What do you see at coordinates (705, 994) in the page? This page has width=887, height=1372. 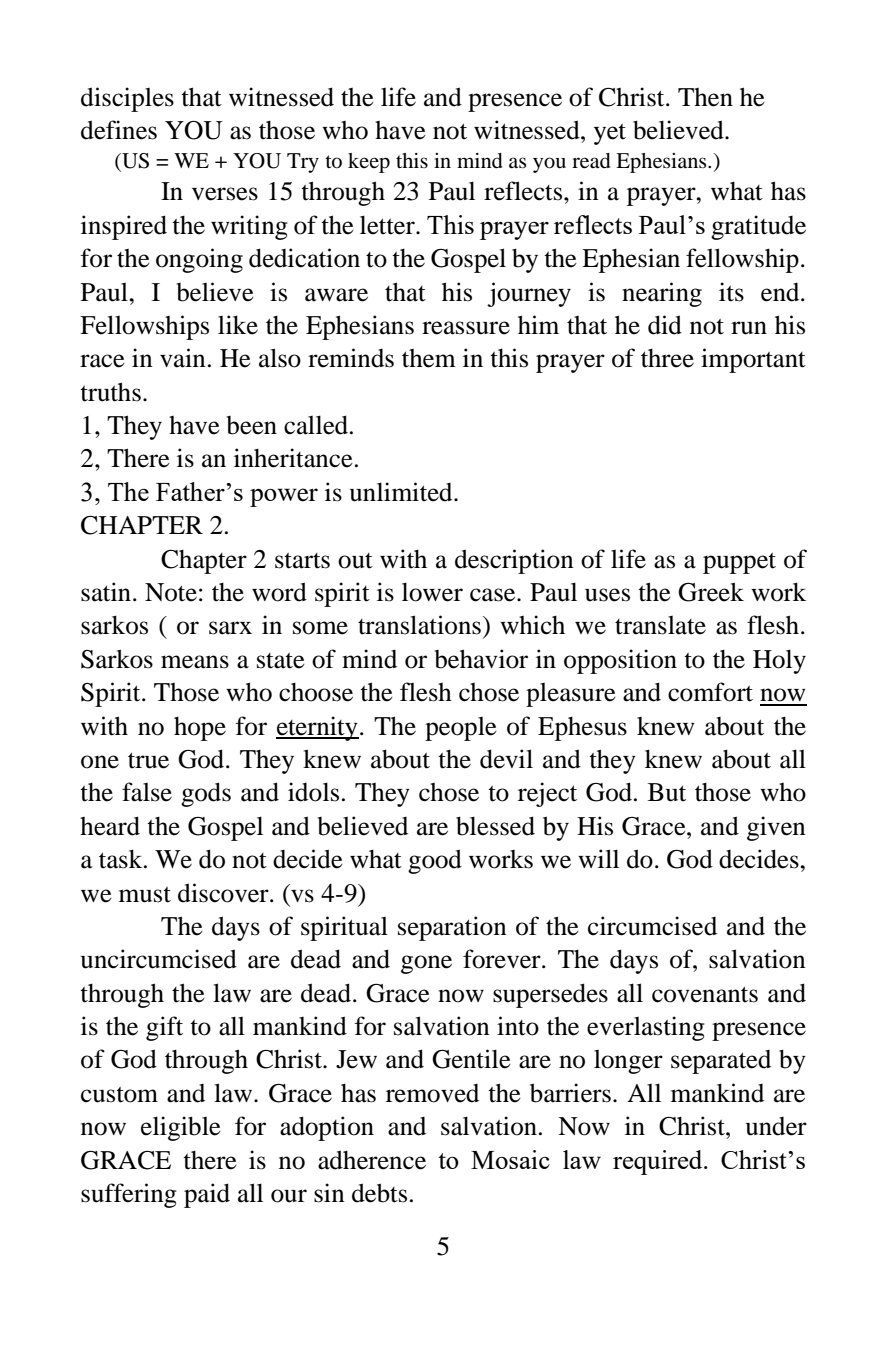 I see `covenants` at bounding box center [705, 994].
